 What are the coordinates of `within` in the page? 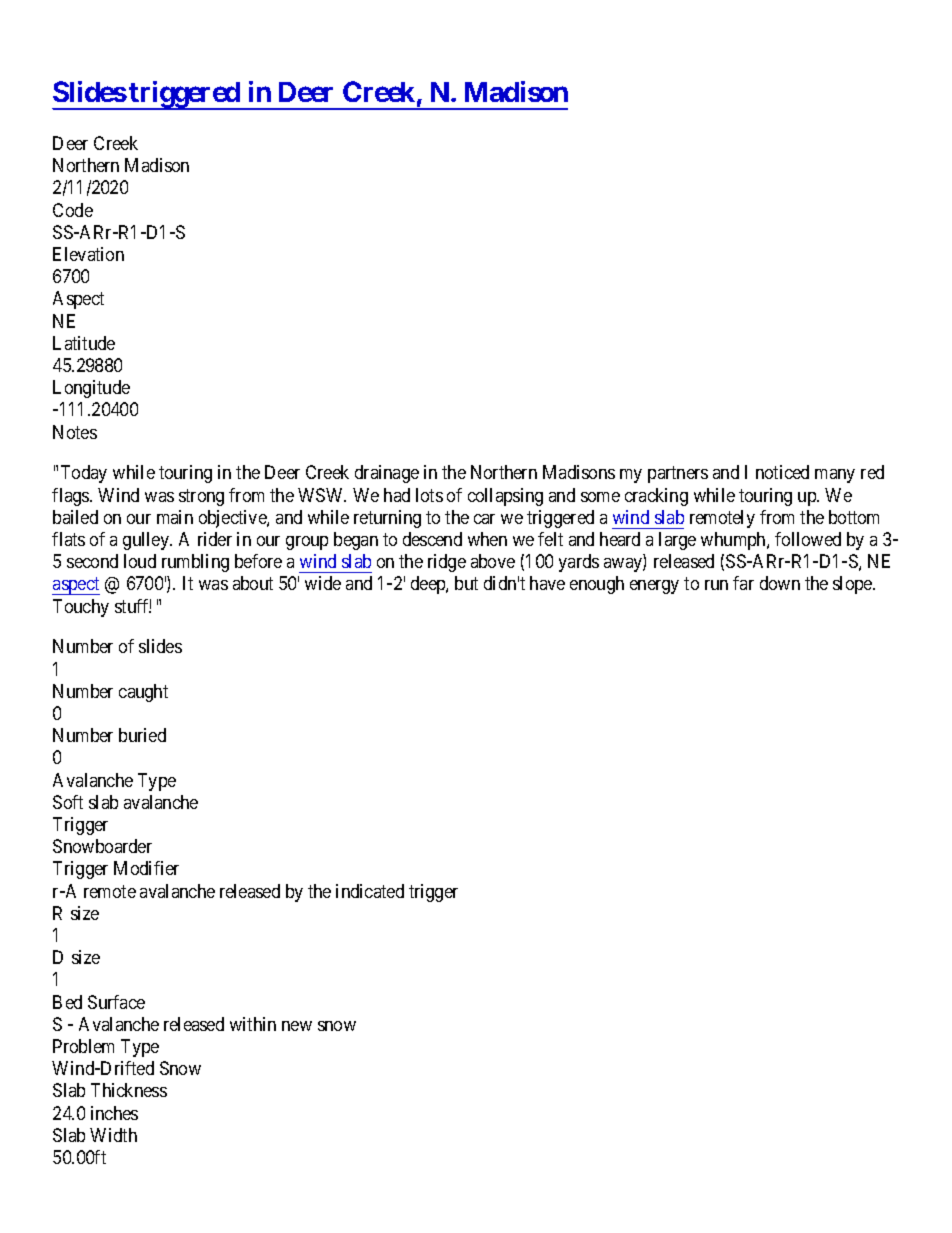 It's located at (253, 1024).
